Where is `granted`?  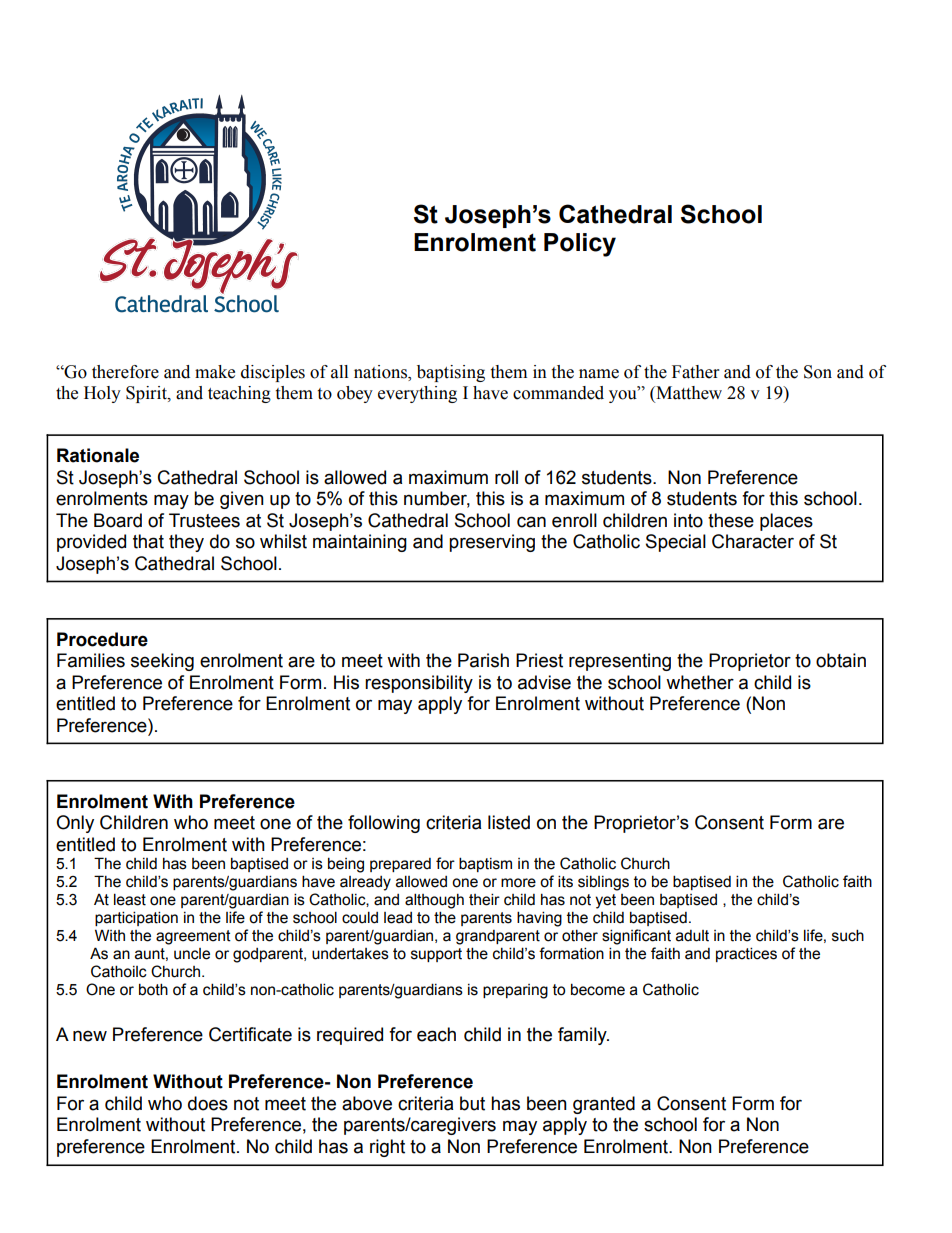 granted is located at coordinates (604, 1105).
